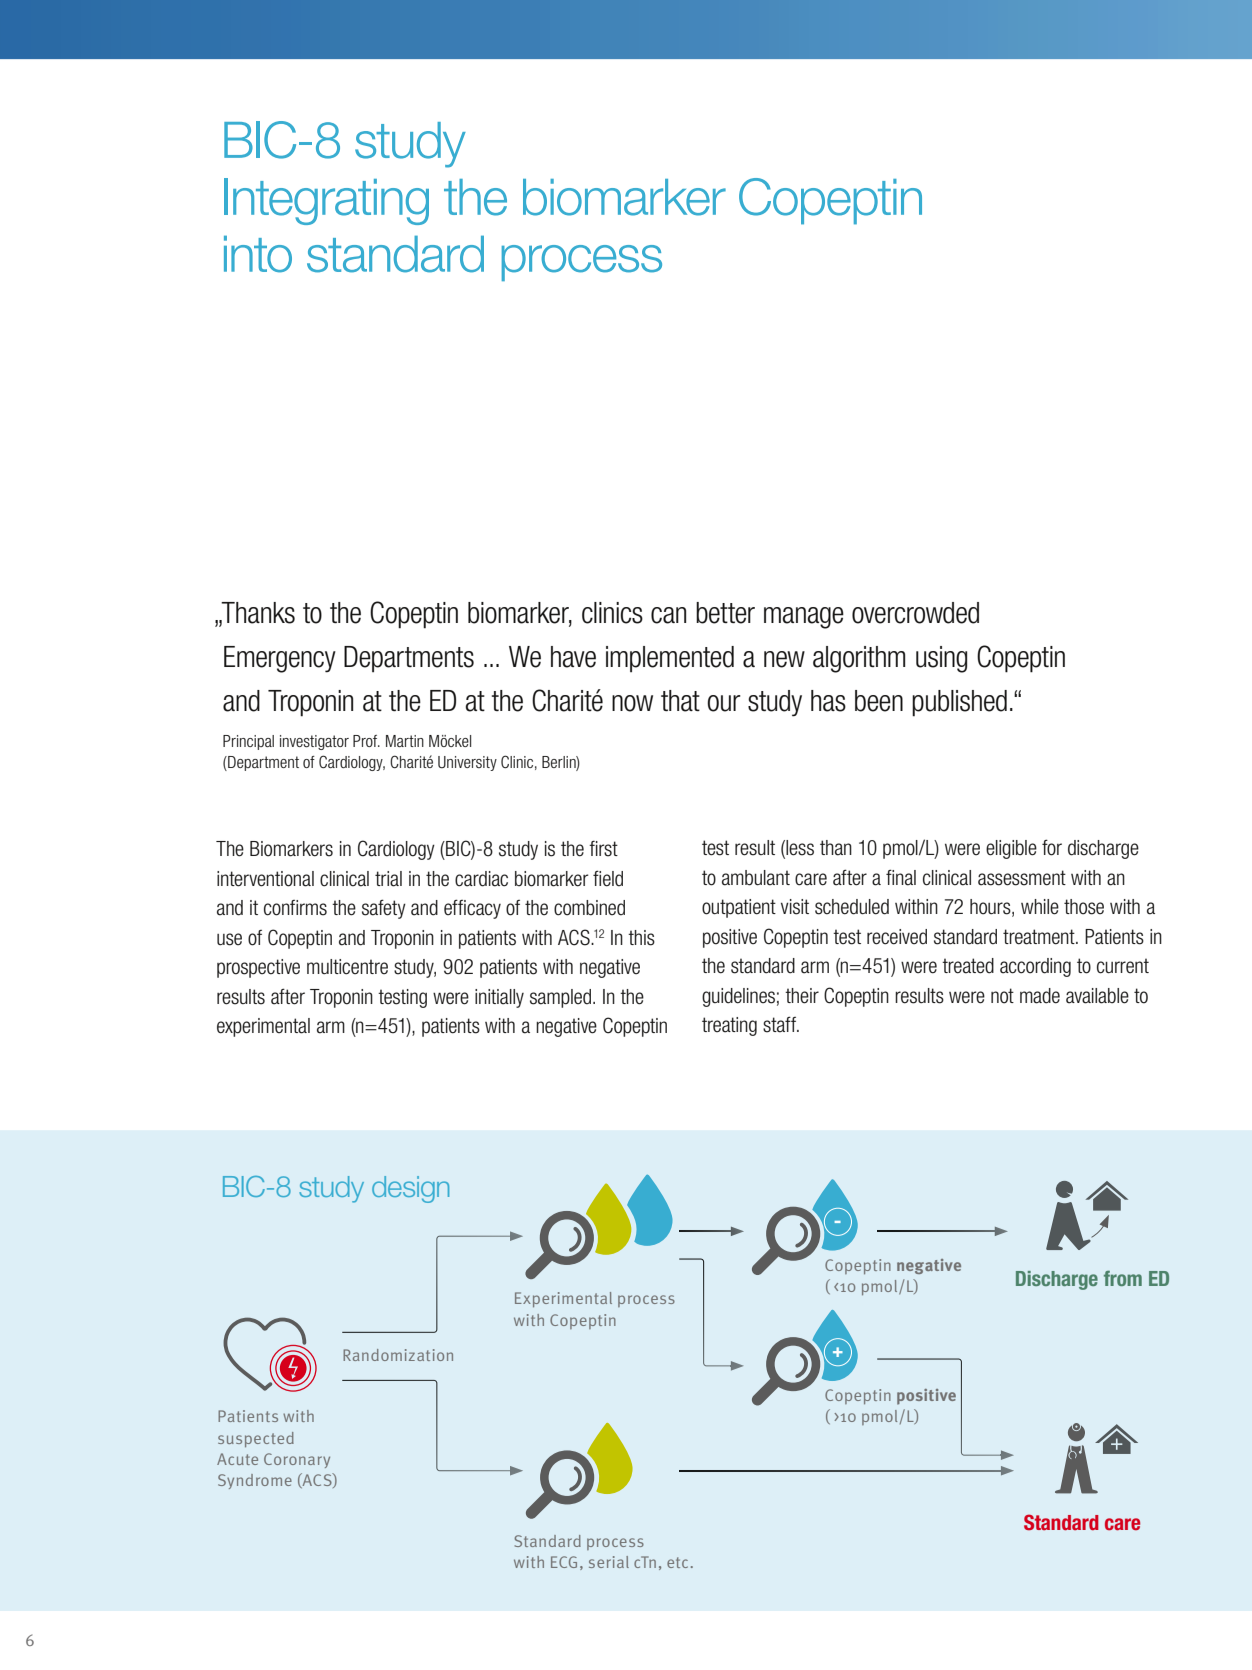 The width and height of the image is (1252, 1670). I want to click on field, so click(608, 878).
